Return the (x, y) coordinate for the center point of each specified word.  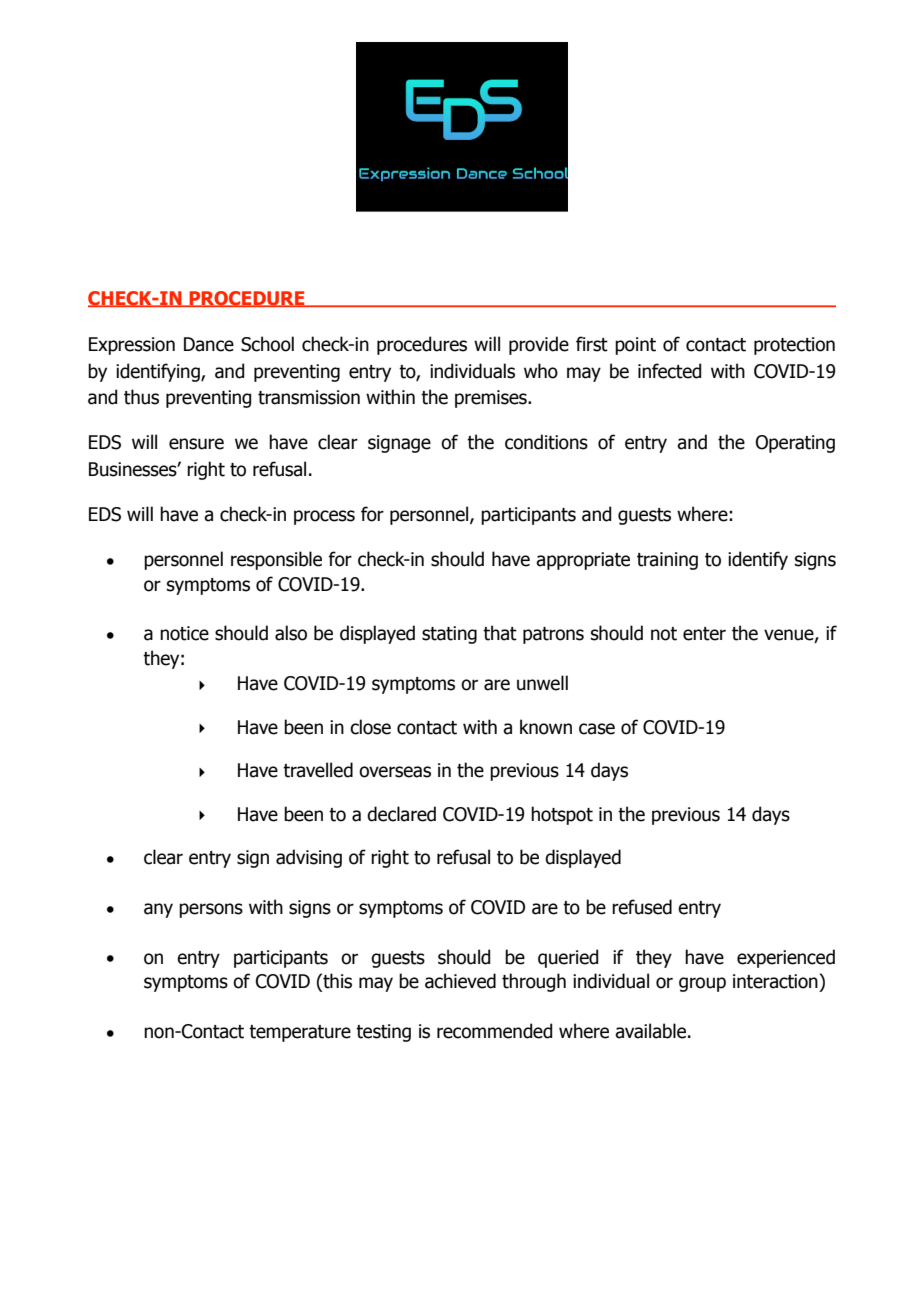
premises (492, 399)
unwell (542, 683)
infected (669, 371)
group (702, 984)
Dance (209, 344)
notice (184, 633)
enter (704, 634)
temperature (300, 1033)
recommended (494, 1031)
